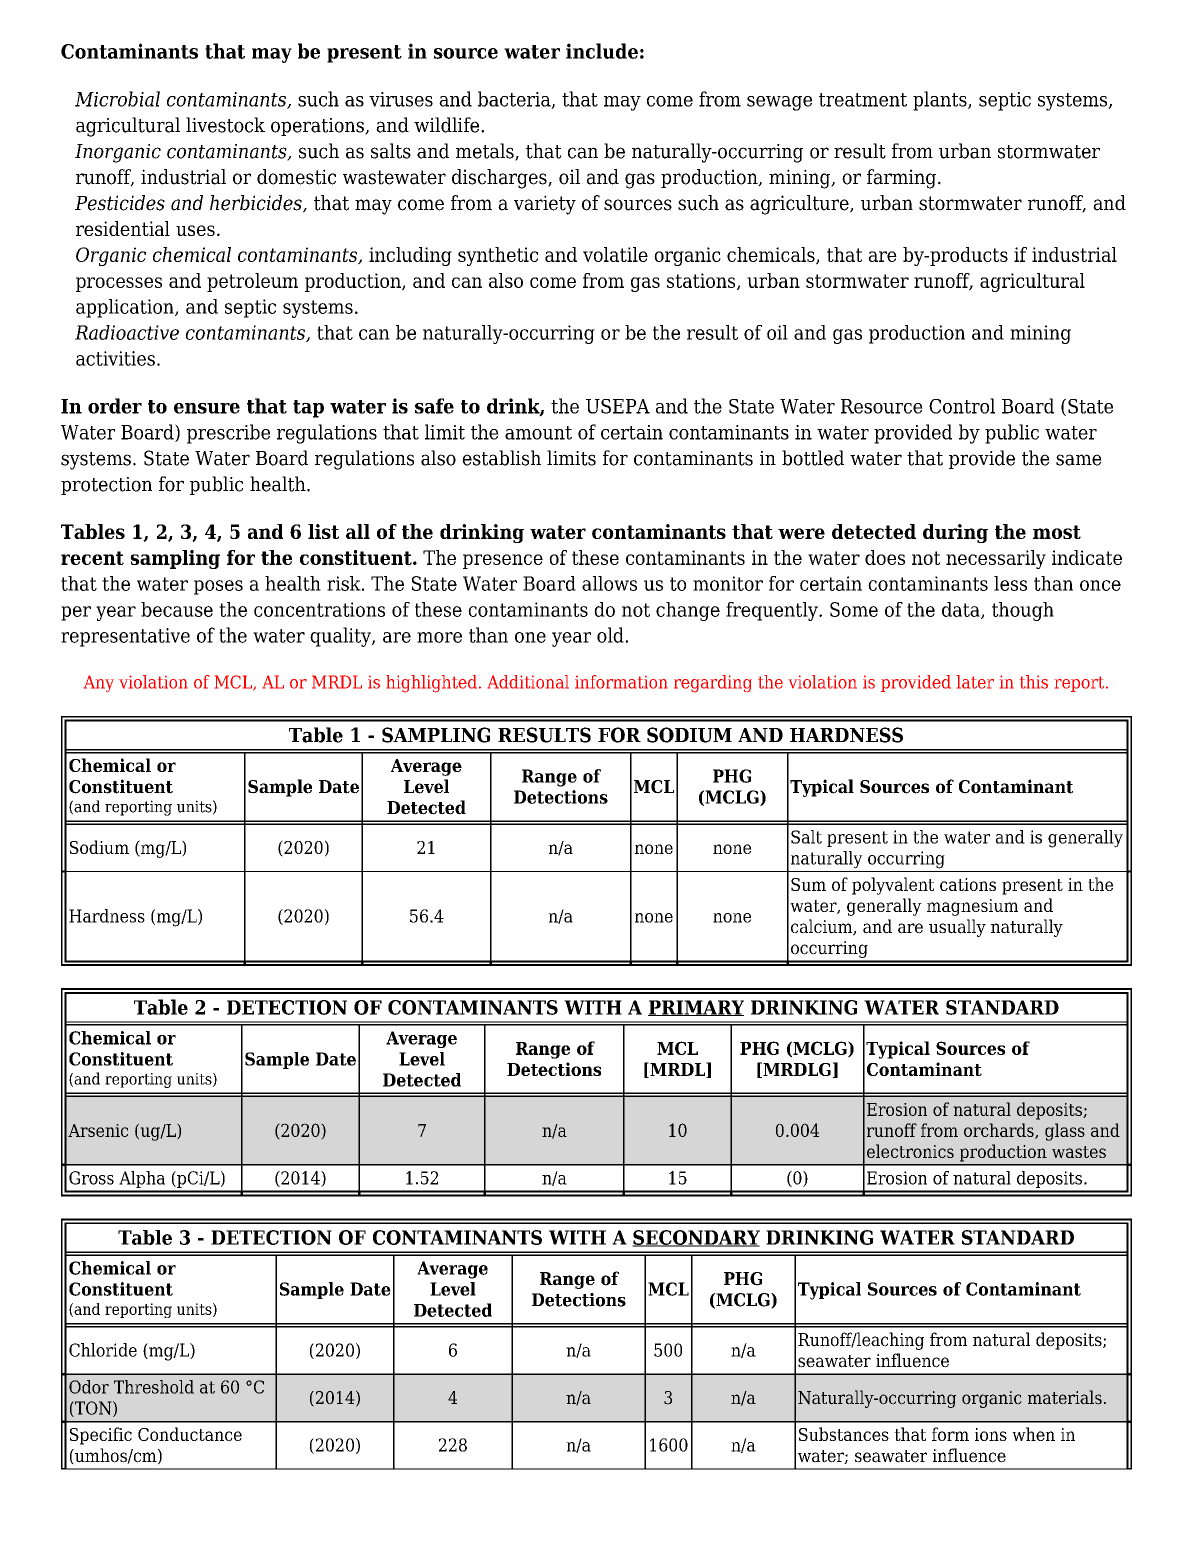  What do you see at coordinates (957, 928) in the screenshot?
I see `usually` at bounding box center [957, 928].
